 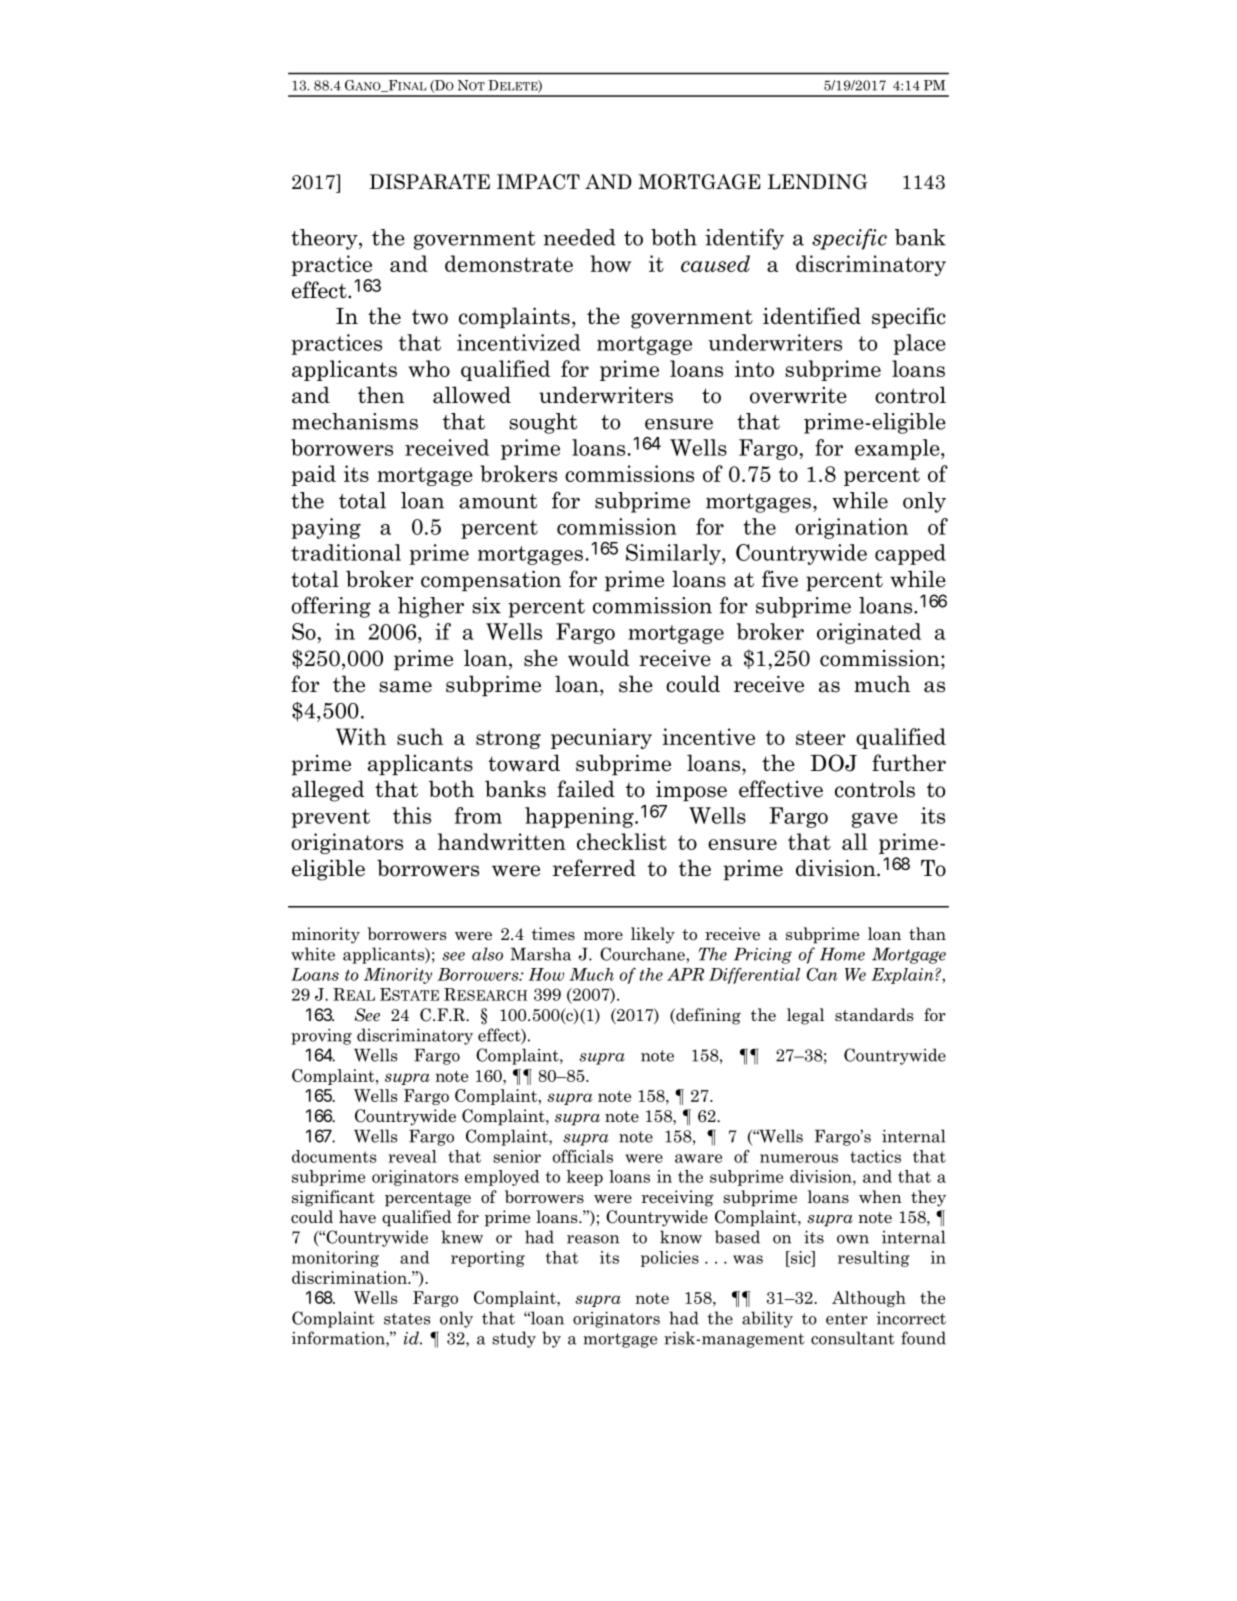 What do you see at coordinates (670, 1259) in the screenshot?
I see `policies` at bounding box center [670, 1259].
